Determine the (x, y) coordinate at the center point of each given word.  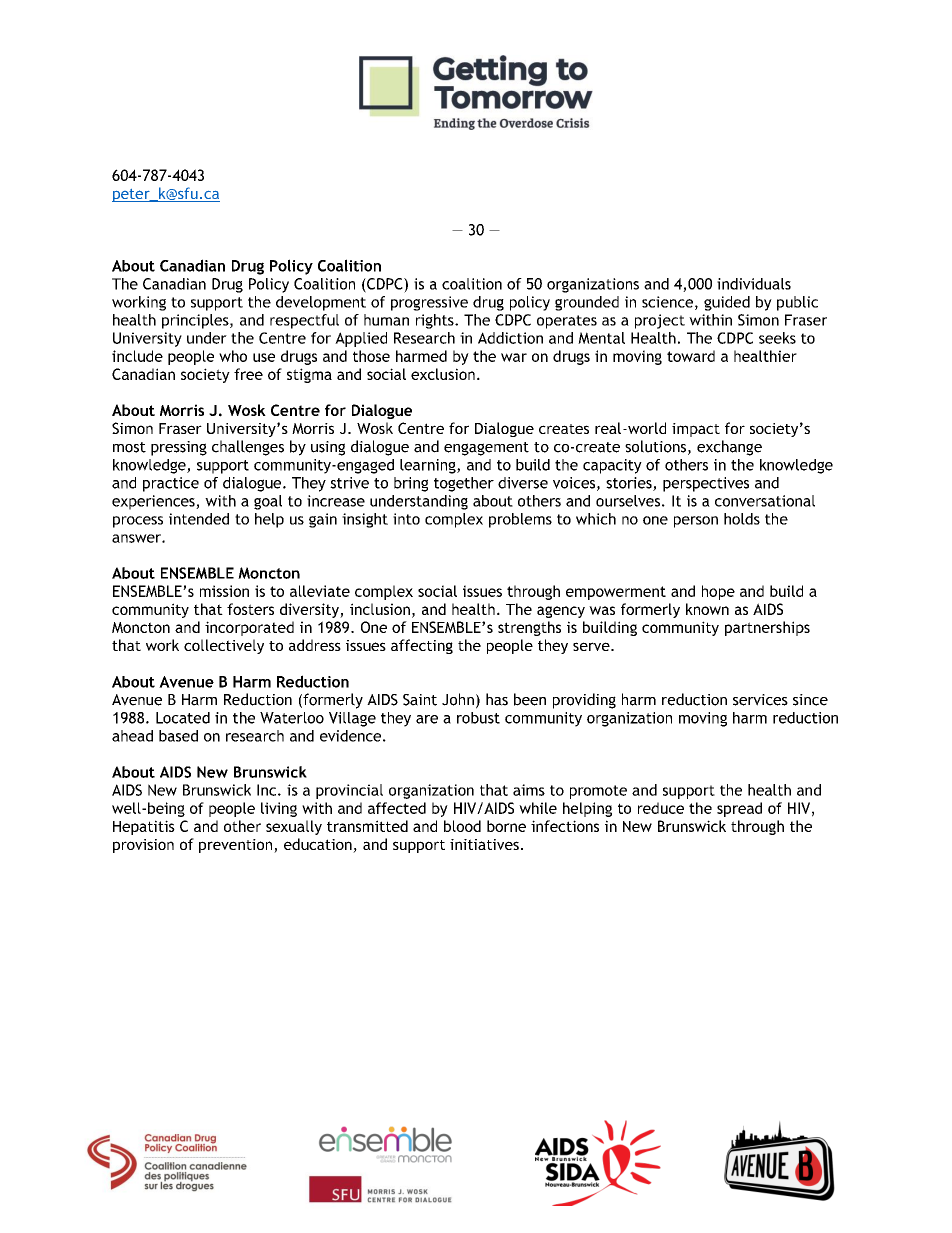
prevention (237, 846)
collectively (224, 646)
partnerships (767, 628)
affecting (422, 646)
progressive (429, 303)
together (464, 484)
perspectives (706, 484)
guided (727, 303)
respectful (304, 321)
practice (171, 484)
